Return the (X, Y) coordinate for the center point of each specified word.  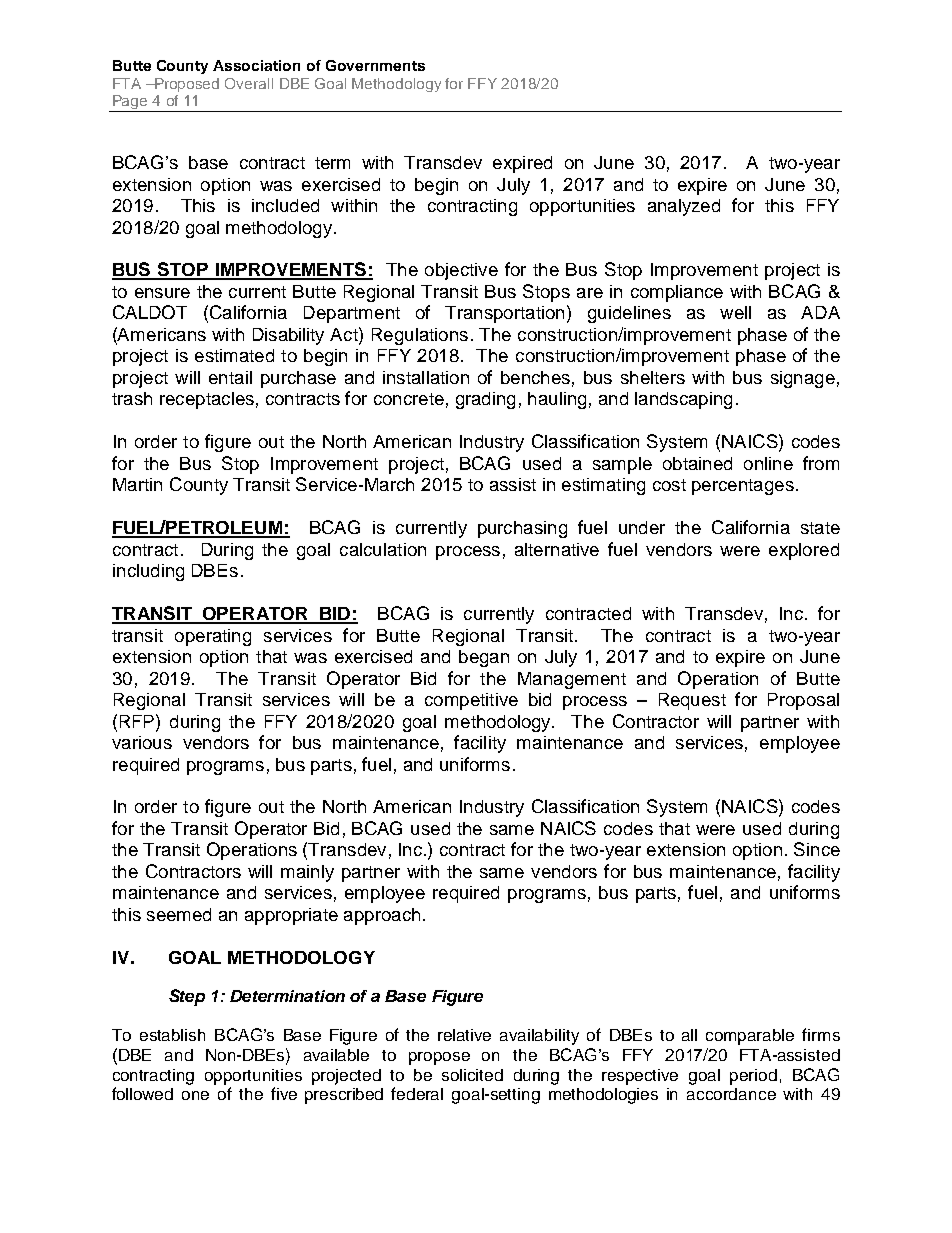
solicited (472, 1075)
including (148, 572)
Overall (249, 83)
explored (804, 551)
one (195, 1095)
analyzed (684, 207)
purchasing (522, 529)
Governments (375, 65)
